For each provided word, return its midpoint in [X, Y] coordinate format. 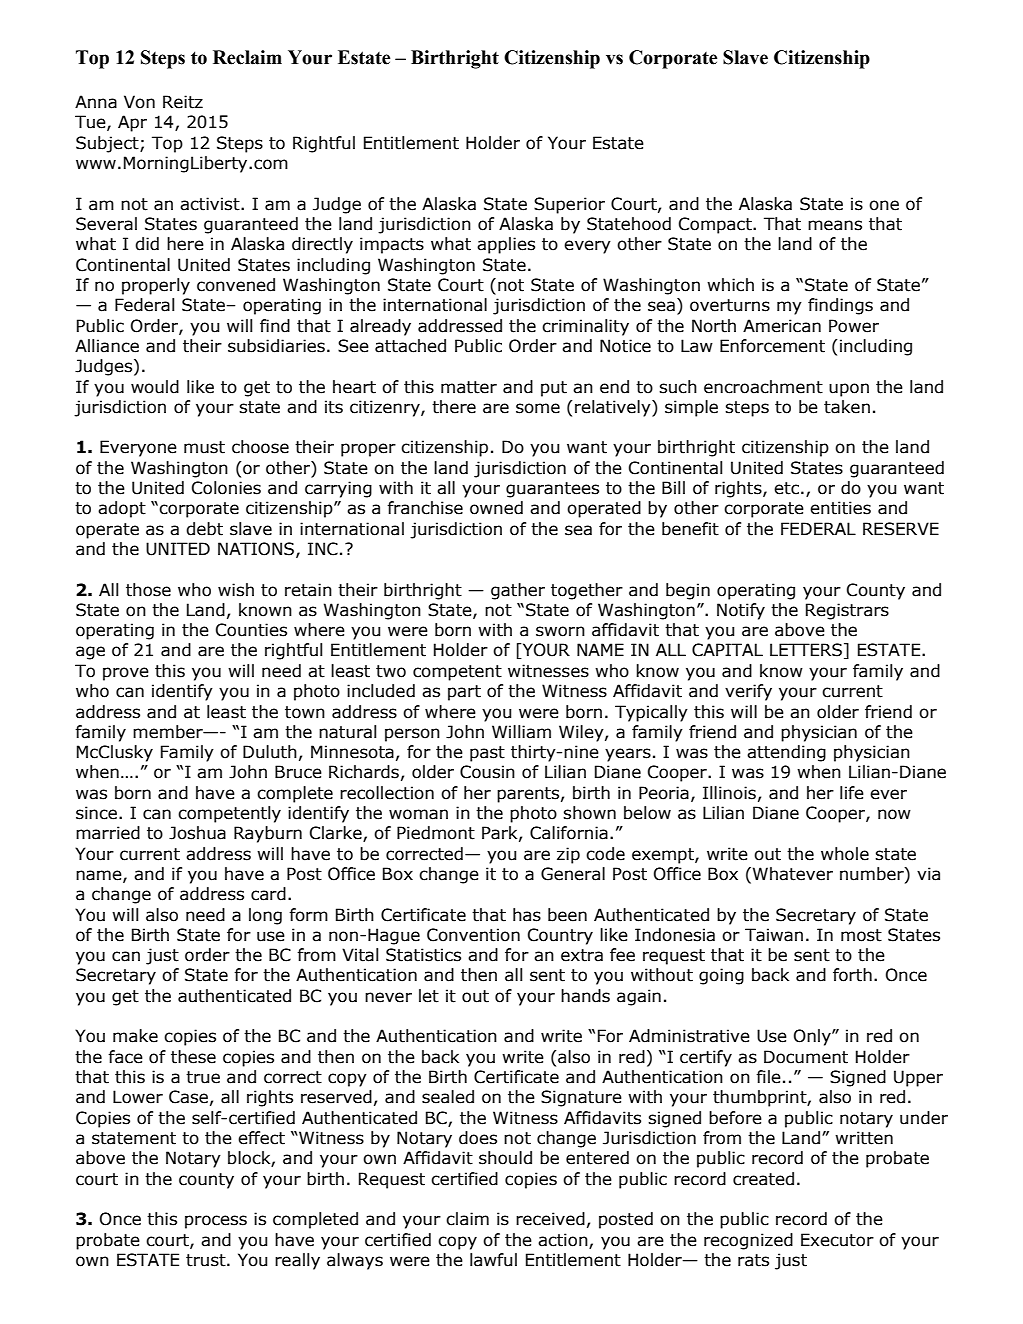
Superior [569, 205]
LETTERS [806, 650]
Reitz [183, 102]
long [265, 916]
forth [852, 975]
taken [847, 407]
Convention [473, 935]
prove [126, 674]
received [550, 1219]
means [835, 225]
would [155, 387]
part [464, 693]
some [538, 408]
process [216, 1222]
